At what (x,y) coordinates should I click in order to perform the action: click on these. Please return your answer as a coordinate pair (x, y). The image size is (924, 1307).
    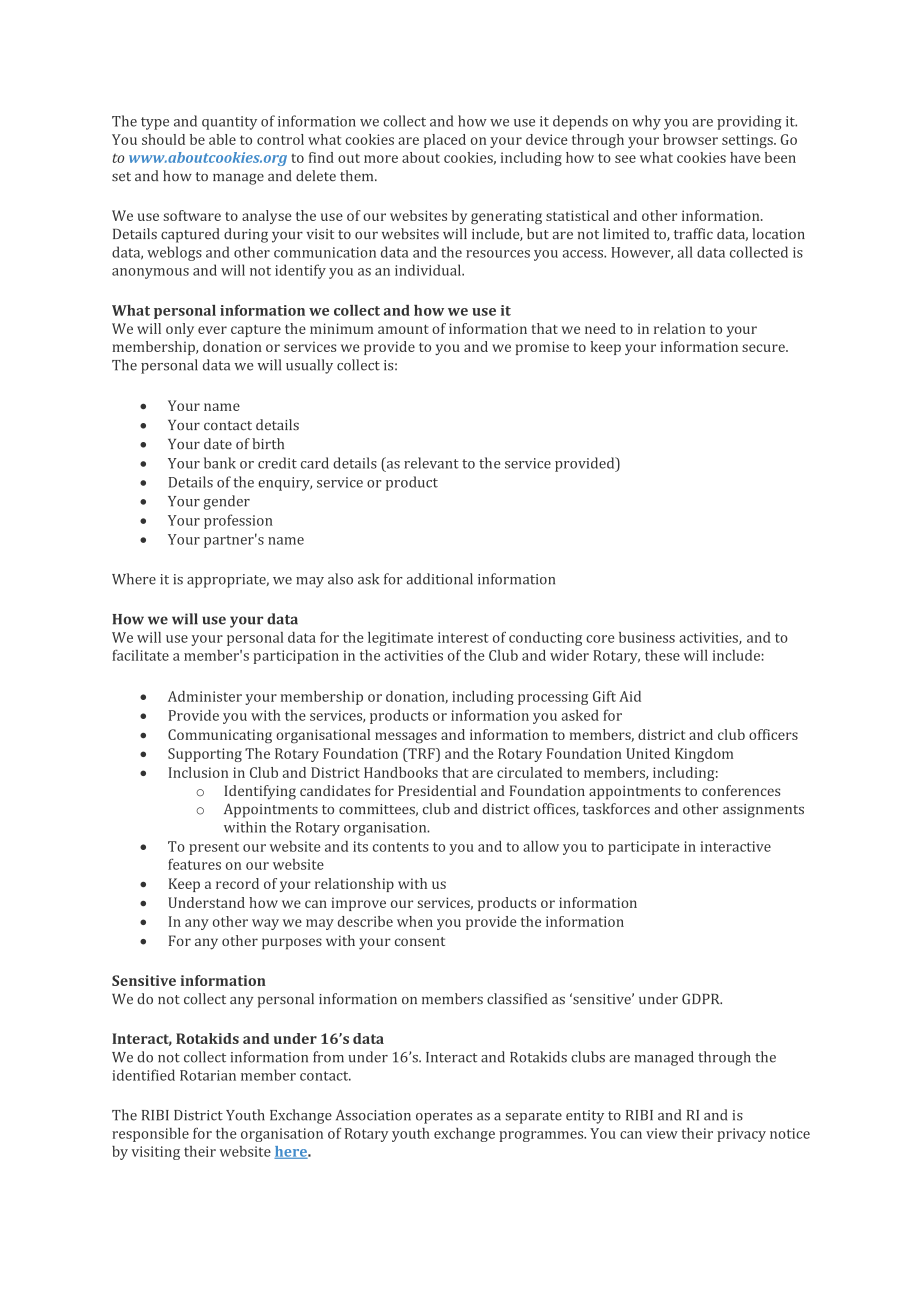
    Looking at the image, I should click on (662, 655).
